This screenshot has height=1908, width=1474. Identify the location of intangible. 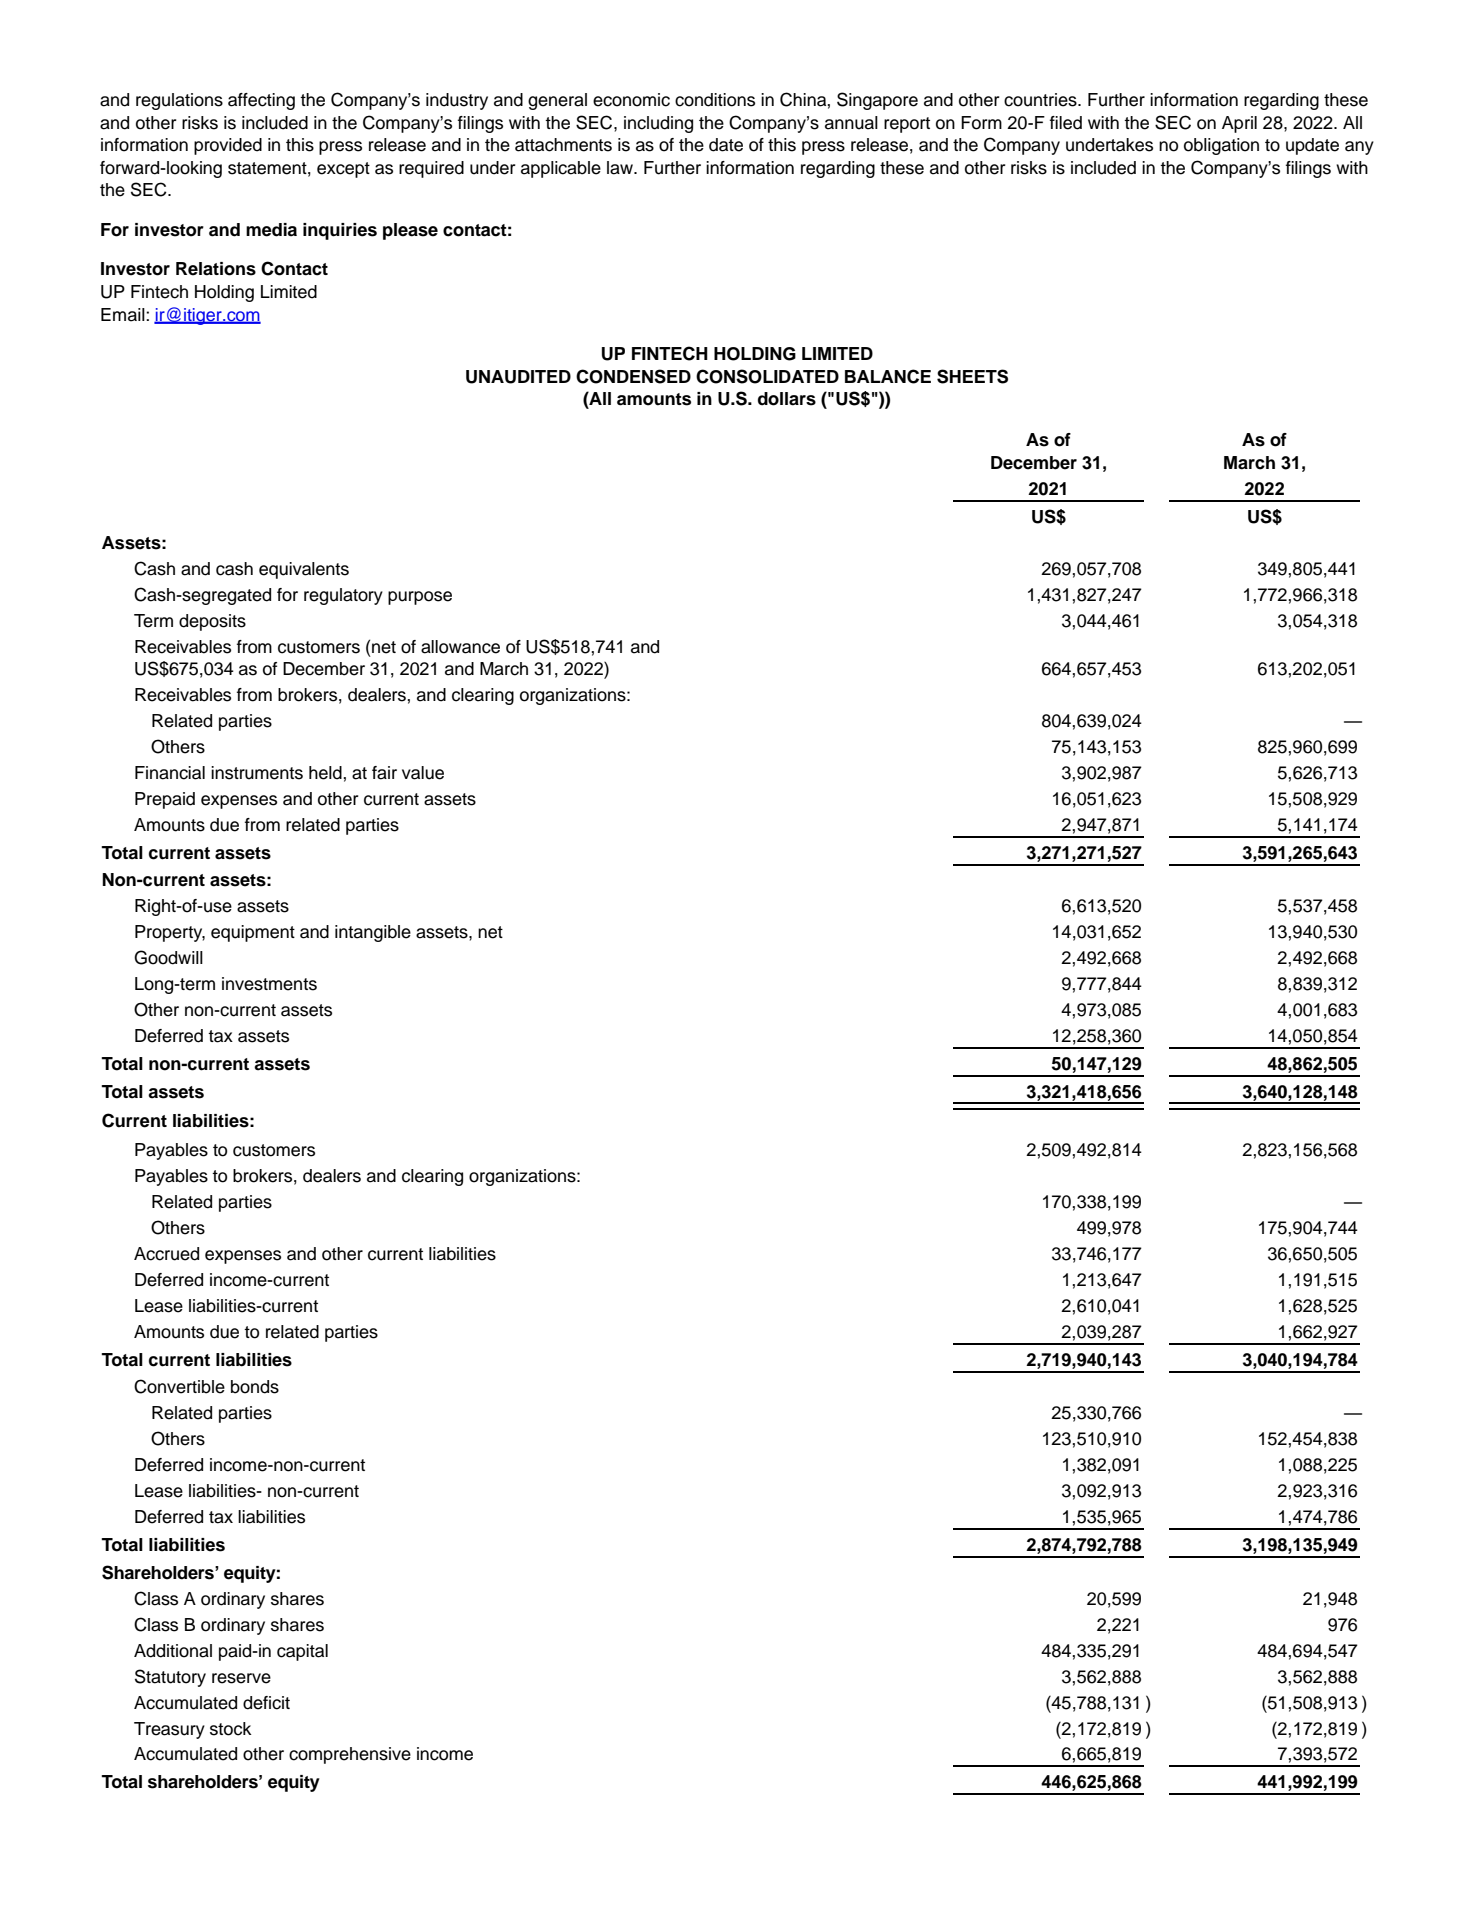
(373, 933).
